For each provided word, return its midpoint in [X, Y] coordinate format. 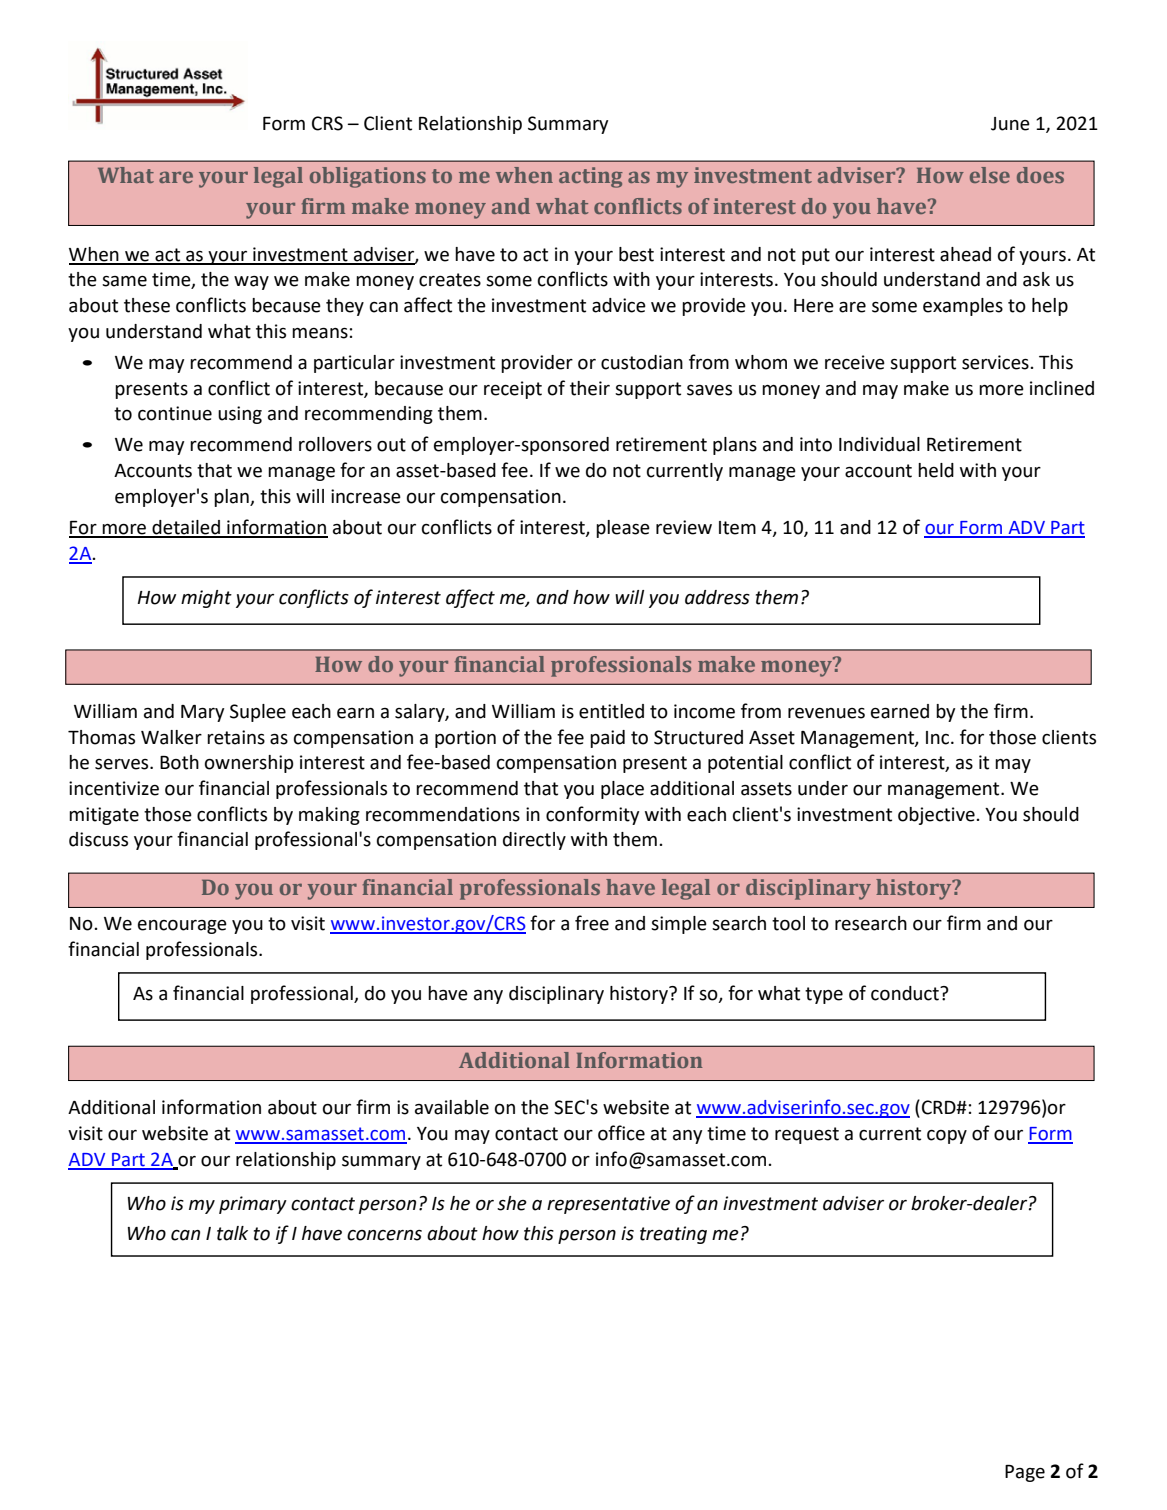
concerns [384, 1235]
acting [591, 177]
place [622, 790]
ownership [249, 764]
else [990, 175]
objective [937, 816]
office [621, 1133]
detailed [186, 528]
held [936, 470]
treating [673, 1235]
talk [232, 1233]
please [623, 529]
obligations [368, 177]
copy [947, 1137]
